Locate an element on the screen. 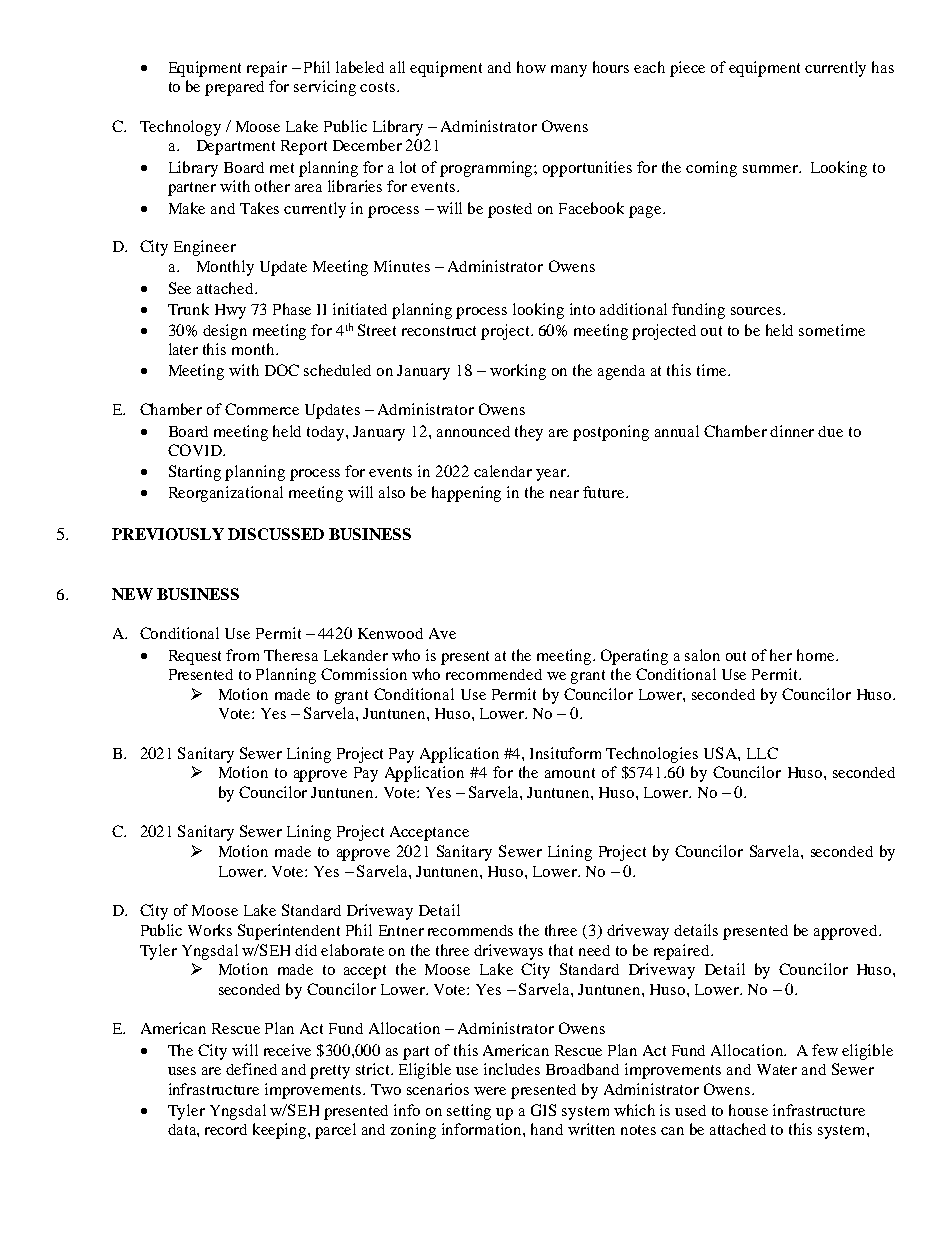 The image size is (952, 1233). piece is located at coordinates (687, 69).
